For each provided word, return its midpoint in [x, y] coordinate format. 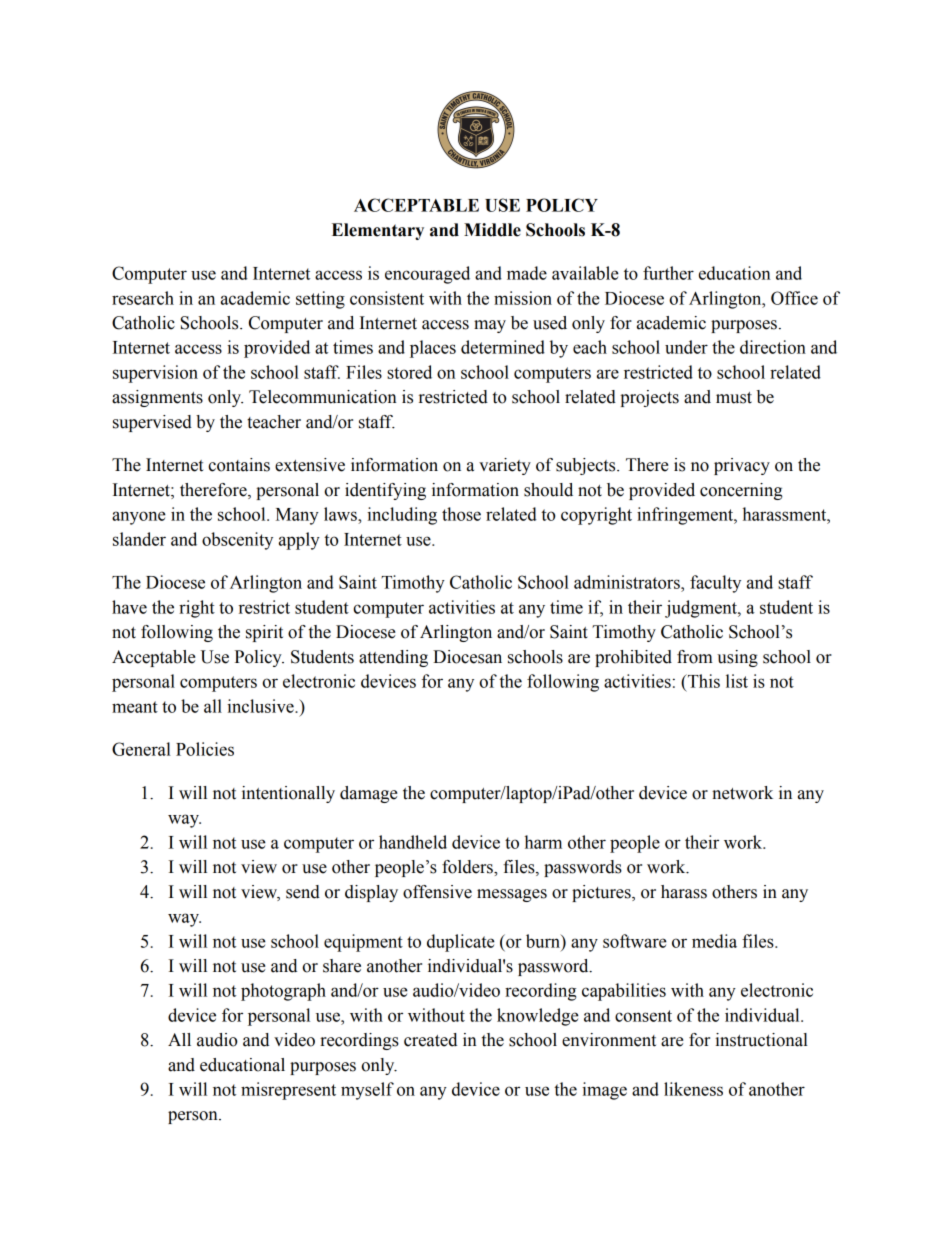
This [702, 681]
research [143, 298]
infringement [686, 516]
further [668, 273]
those [461, 514]
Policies [205, 749]
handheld [413, 842]
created [430, 1040]
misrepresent [288, 1091]
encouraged [427, 275]
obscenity [237, 541]
